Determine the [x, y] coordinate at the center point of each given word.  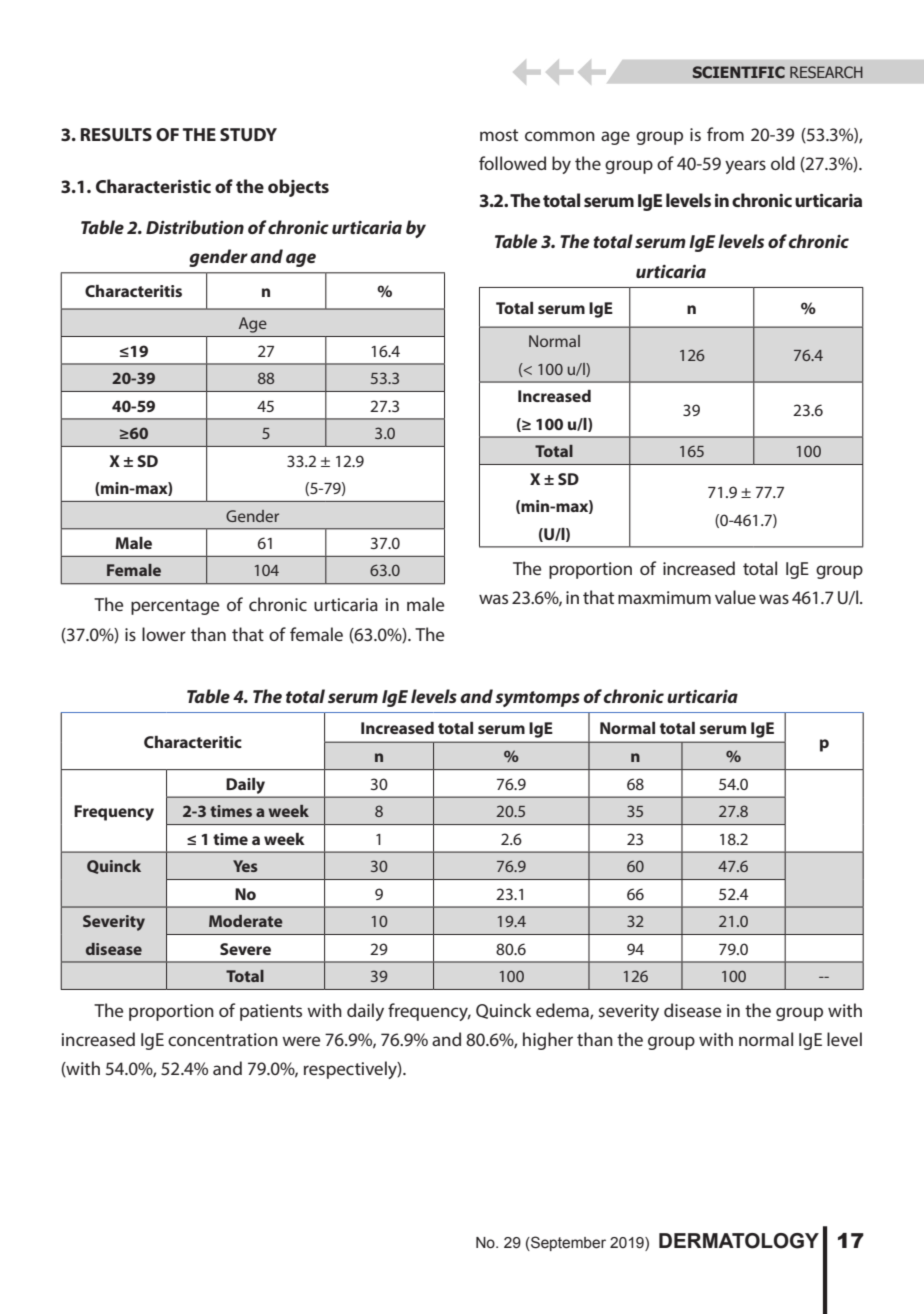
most [499, 135]
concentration [223, 1039]
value [735, 597]
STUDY [248, 134]
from [725, 134]
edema [563, 1011]
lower [164, 634]
